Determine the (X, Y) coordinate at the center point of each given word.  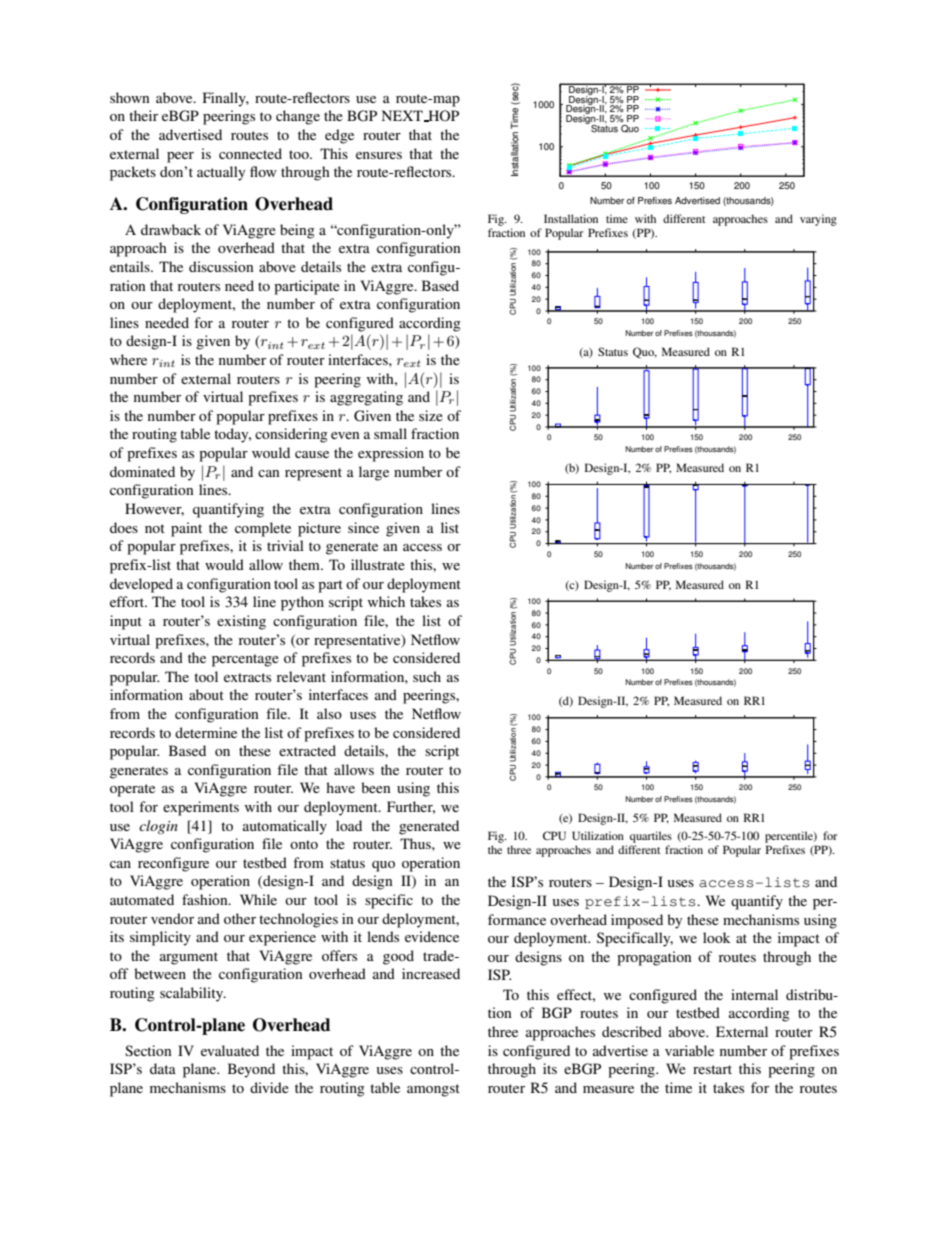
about (206, 694)
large (374, 473)
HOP (442, 116)
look (717, 937)
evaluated (230, 1050)
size (431, 415)
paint (186, 529)
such (427, 676)
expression (391, 454)
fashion (206, 899)
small (390, 433)
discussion (221, 266)
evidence (432, 936)
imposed (637, 921)
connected (250, 153)
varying (818, 220)
